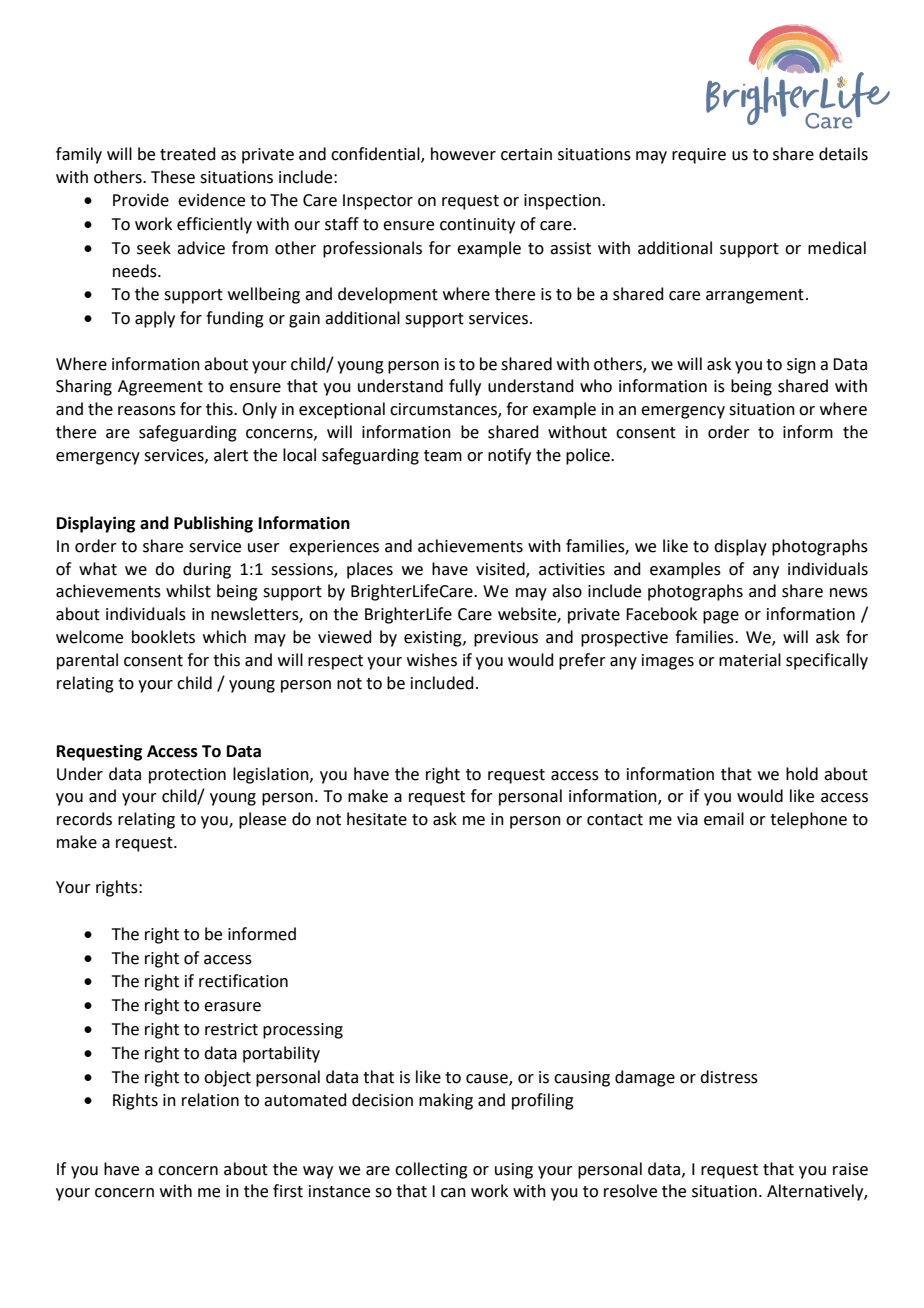 The image size is (924, 1308). I want to click on whilst, so click(188, 591).
